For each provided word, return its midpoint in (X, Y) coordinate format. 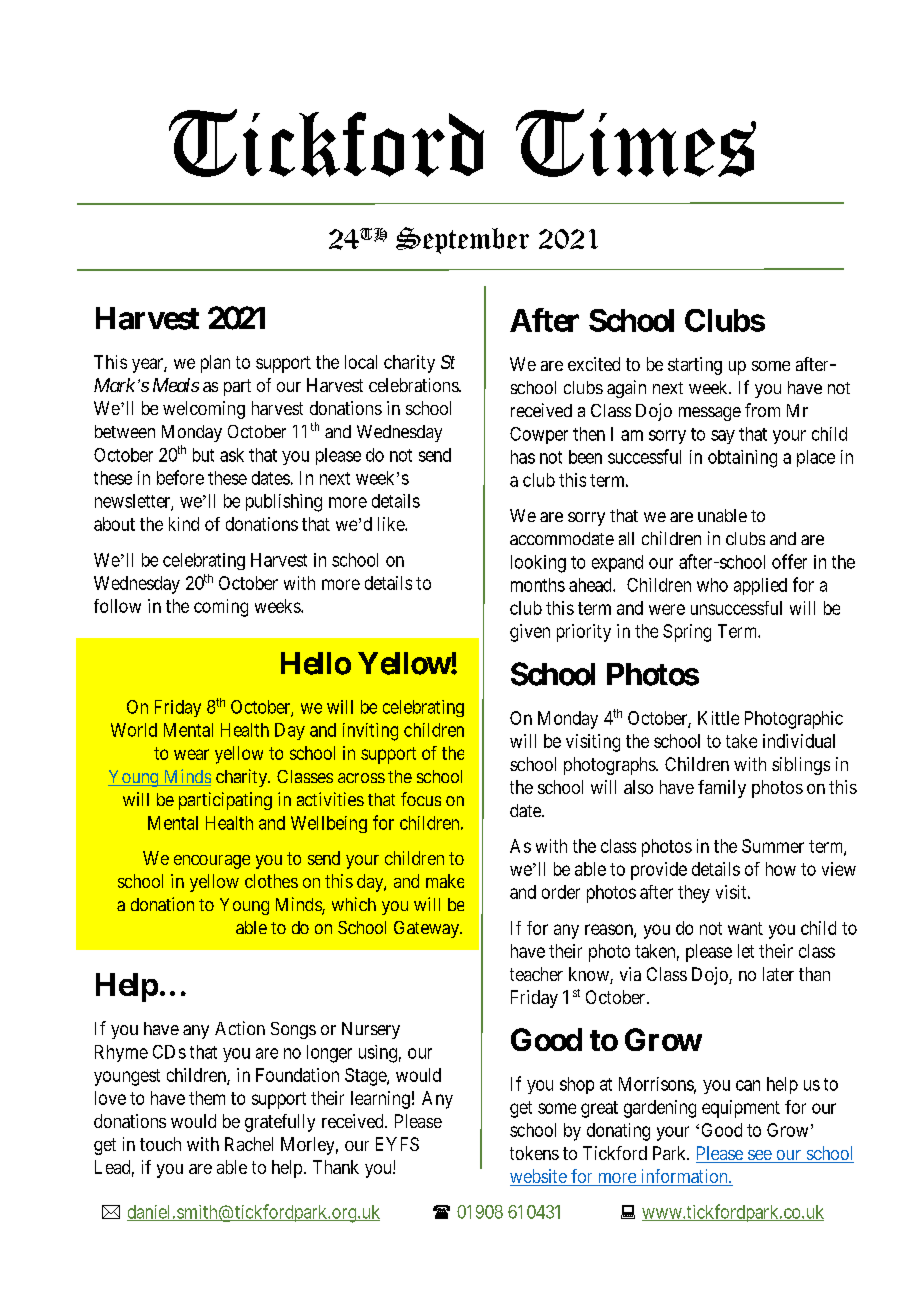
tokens (534, 1153)
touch (160, 1144)
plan (215, 364)
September (462, 240)
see (759, 1156)
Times (636, 143)
